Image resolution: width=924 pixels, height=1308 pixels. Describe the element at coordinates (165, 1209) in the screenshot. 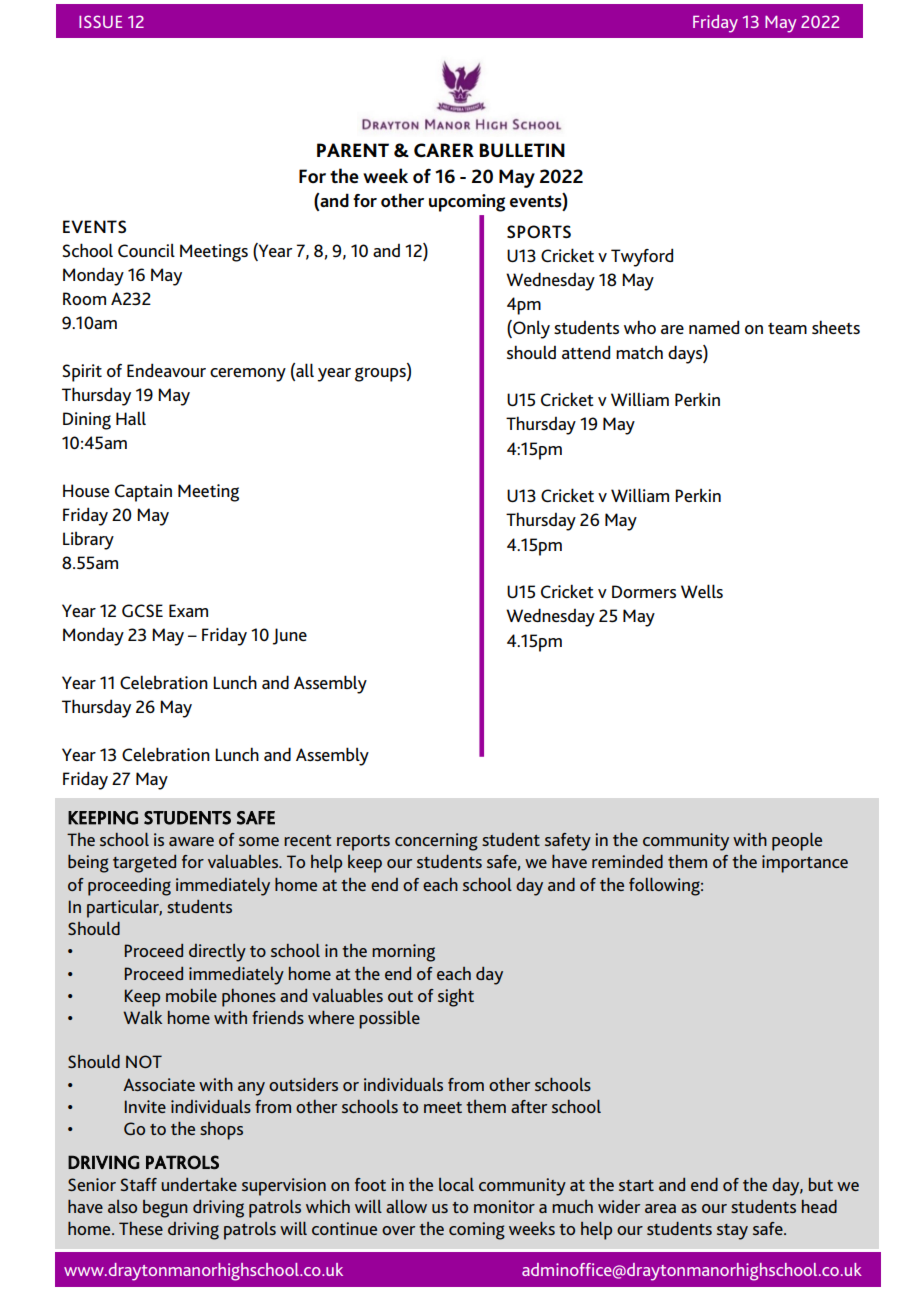

I see `begun` at that location.
